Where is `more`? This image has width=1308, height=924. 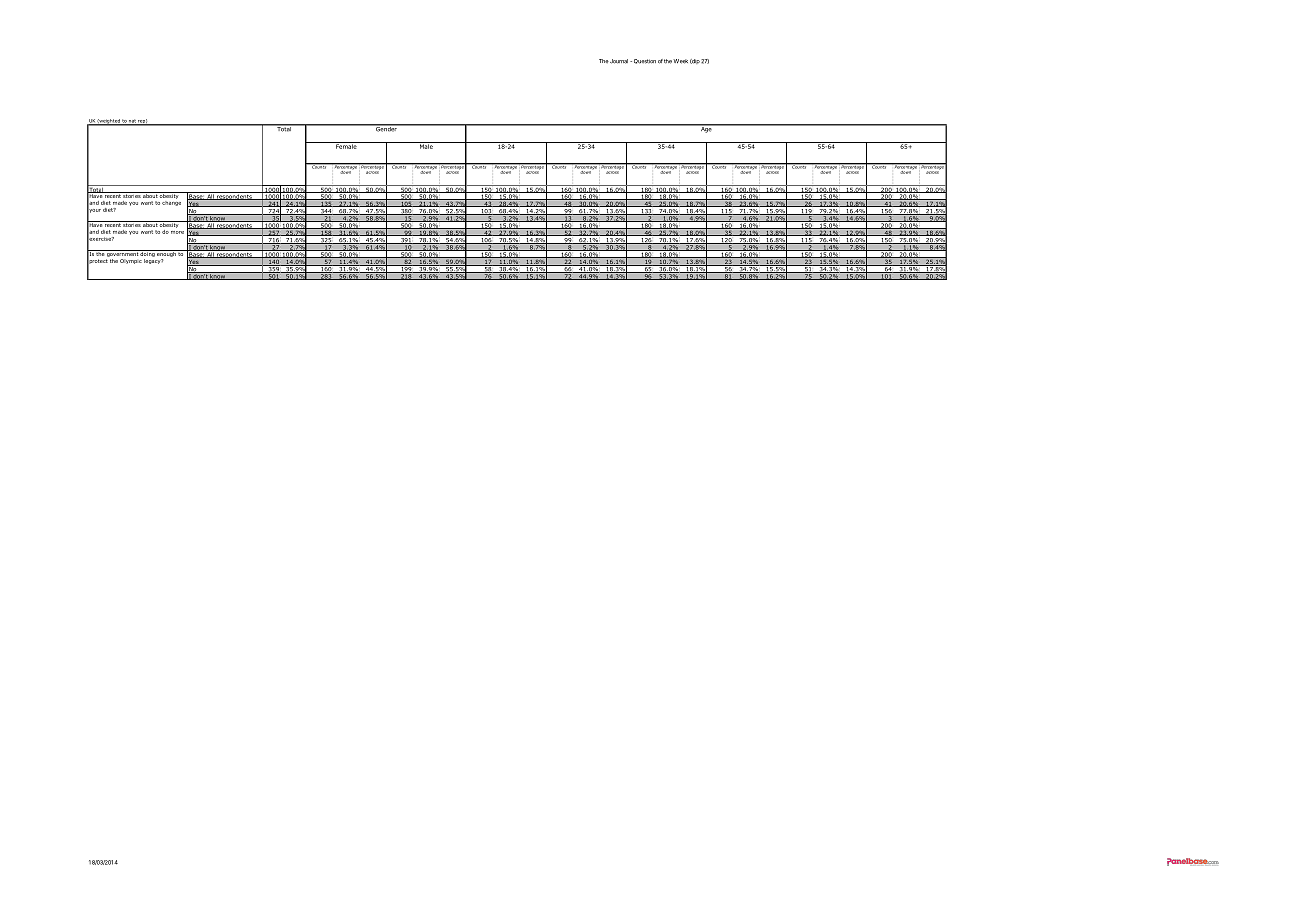 more is located at coordinates (177, 232).
